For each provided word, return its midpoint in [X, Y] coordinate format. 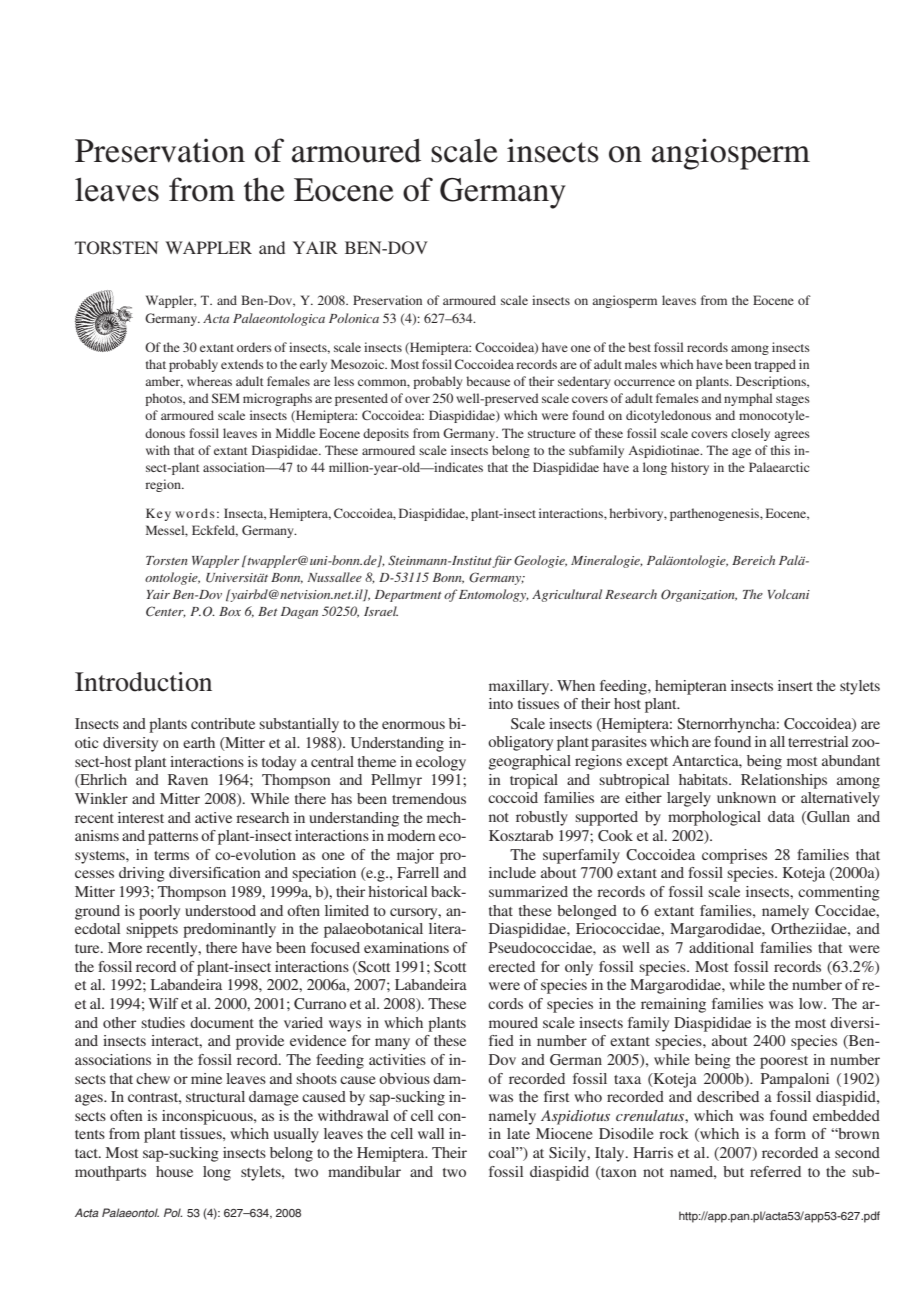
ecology [441, 763]
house [174, 1171]
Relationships [784, 781]
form [790, 1133]
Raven [188, 779]
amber [164, 382]
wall [431, 1133]
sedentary [584, 382]
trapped [775, 365]
